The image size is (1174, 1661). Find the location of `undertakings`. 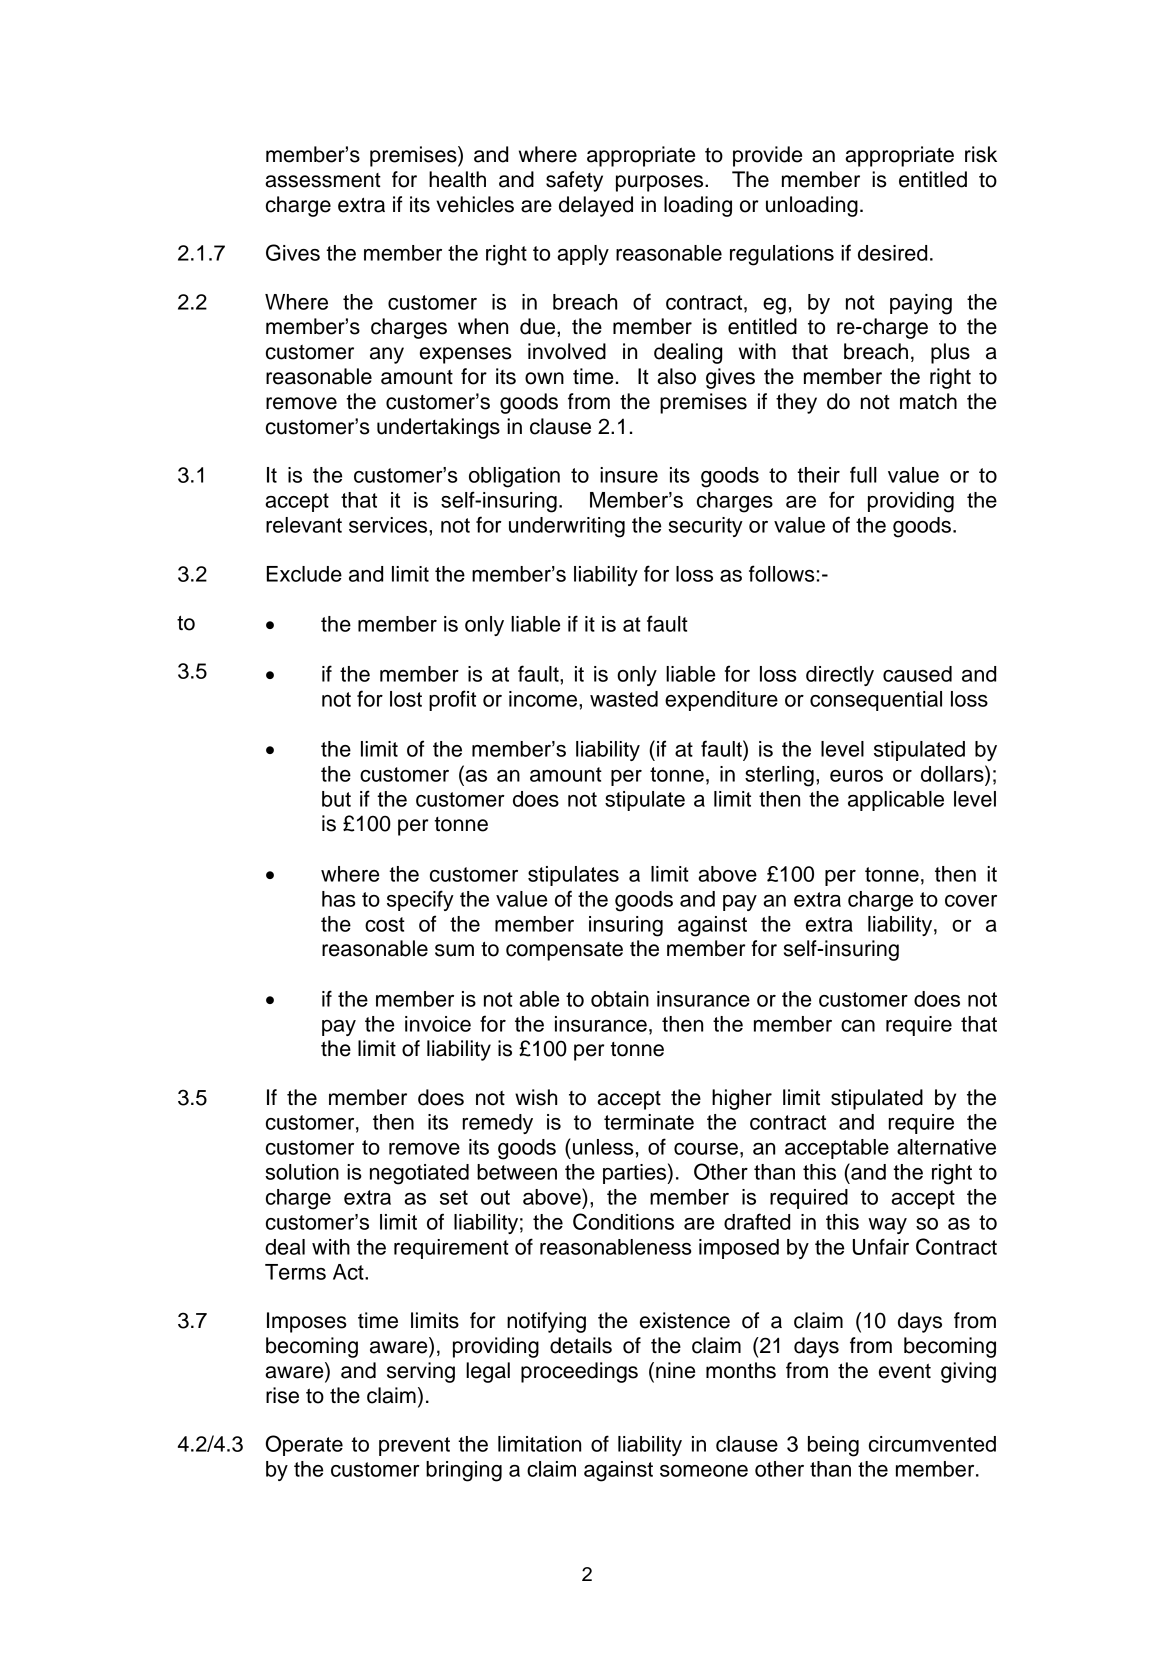

undertakings is located at coordinates (438, 428).
